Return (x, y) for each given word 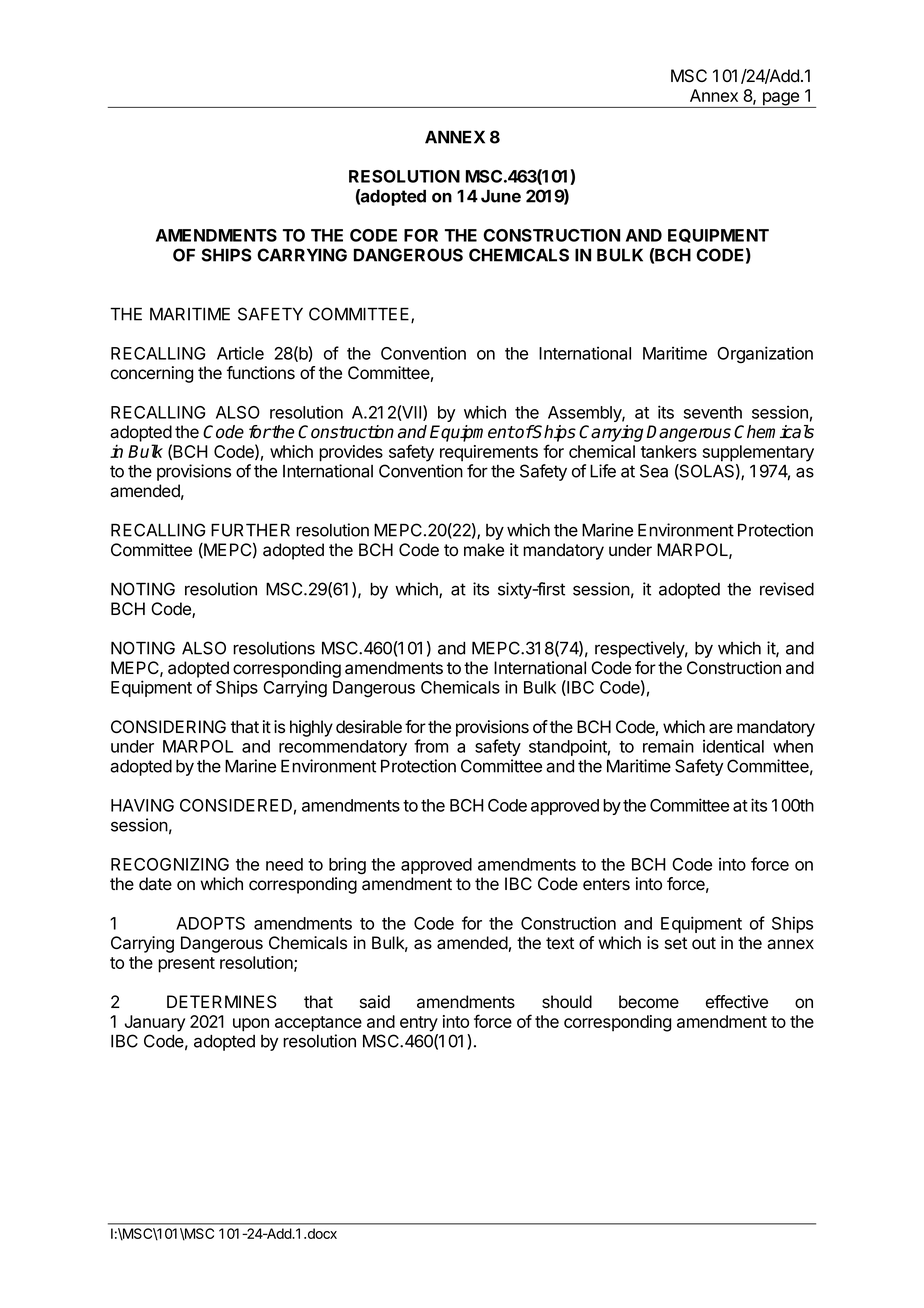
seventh (713, 412)
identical (733, 746)
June (501, 196)
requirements (489, 453)
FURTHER (250, 530)
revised (787, 589)
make (484, 550)
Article (240, 353)
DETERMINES (222, 1002)
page (780, 100)
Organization (765, 355)
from (431, 746)
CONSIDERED (236, 805)
